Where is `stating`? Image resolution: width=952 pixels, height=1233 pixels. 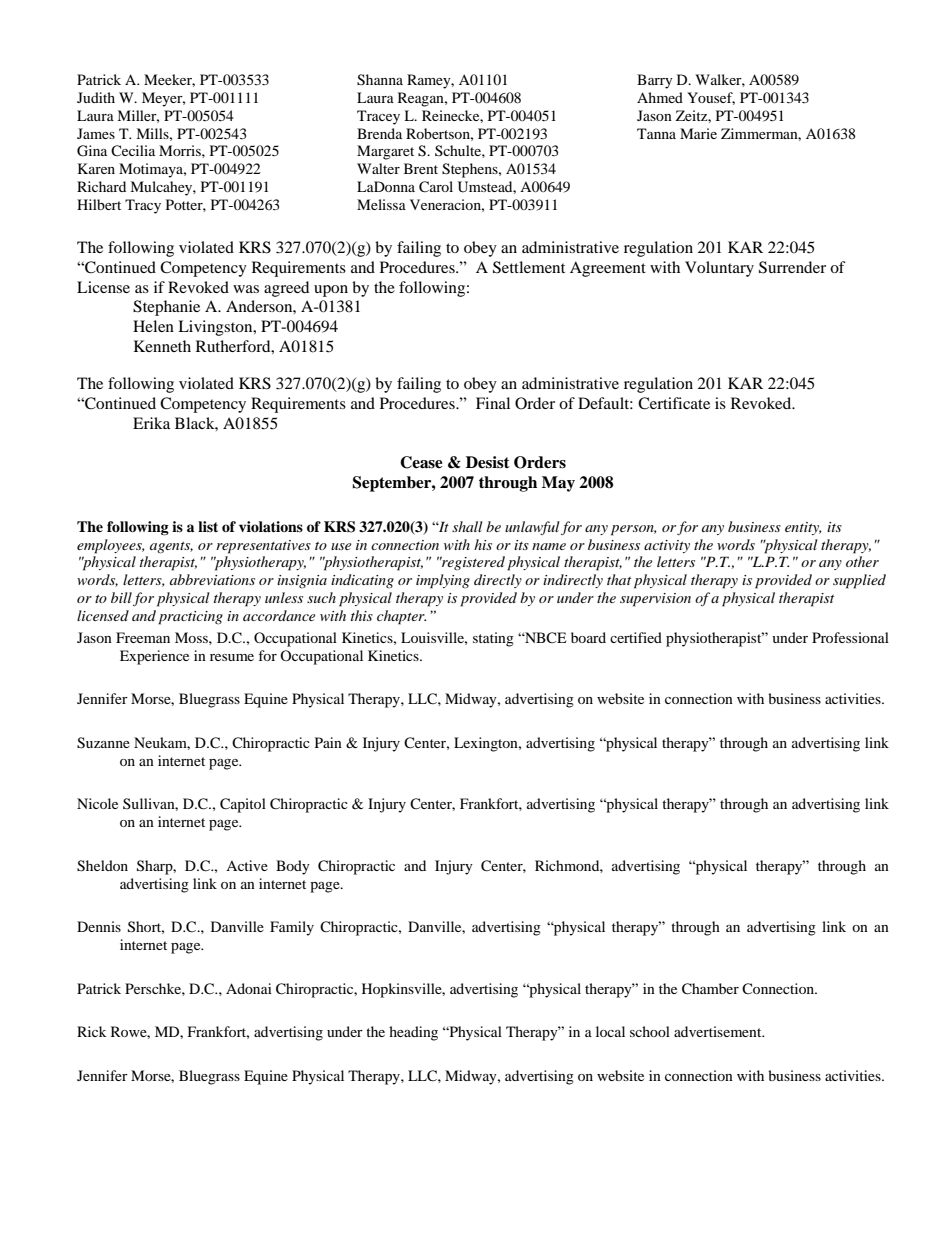 stating is located at coordinates (493, 639).
